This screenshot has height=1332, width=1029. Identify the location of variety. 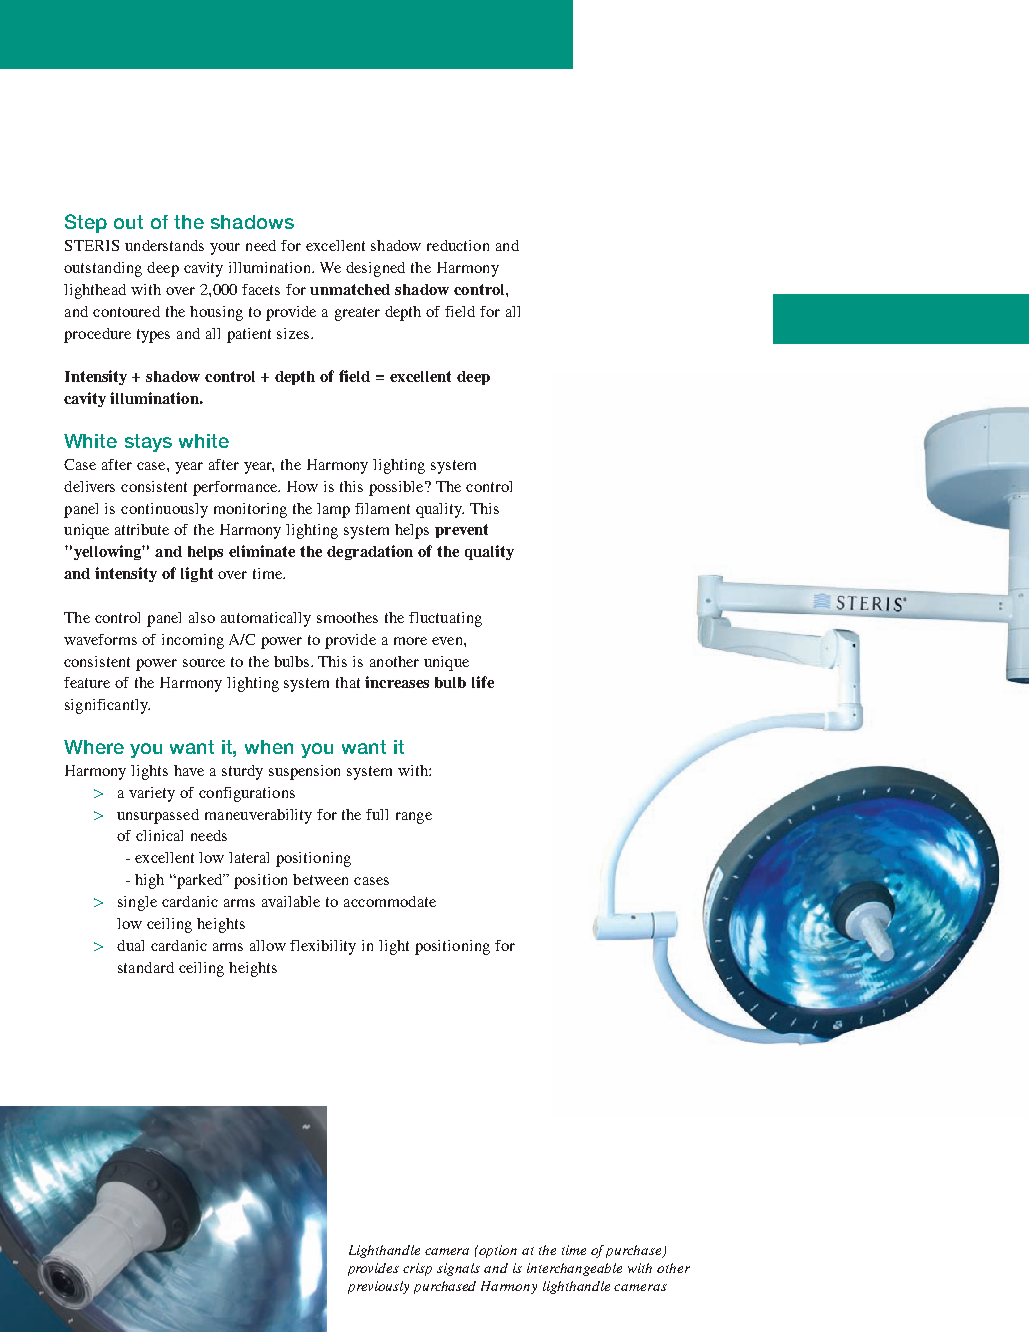
(152, 794).
